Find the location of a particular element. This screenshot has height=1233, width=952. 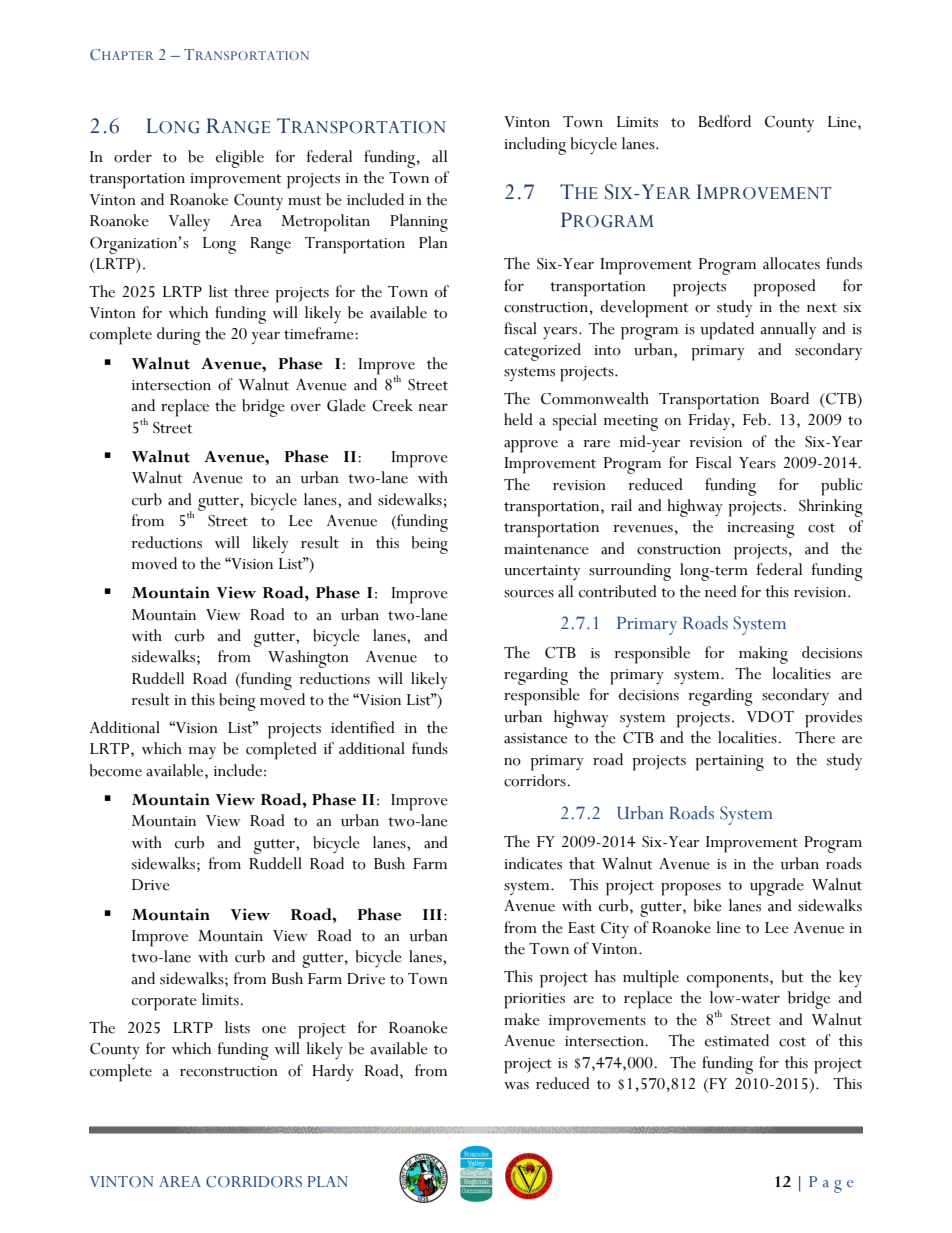

Washington is located at coordinates (308, 659).
